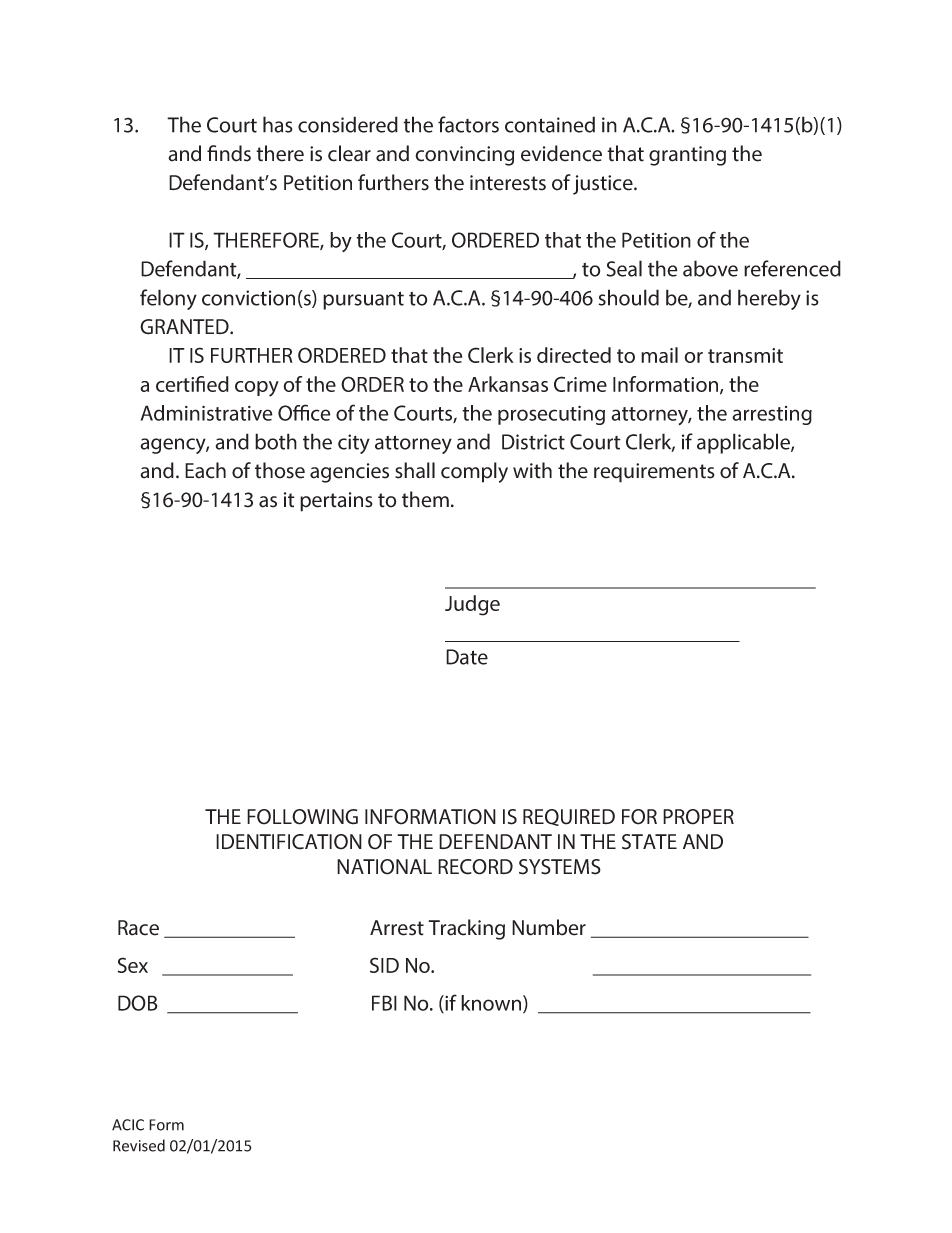 Image resolution: width=952 pixels, height=1233 pixels. What do you see at coordinates (549, 927) in the page?
I see `Number` at bounding box center [549, 927].
